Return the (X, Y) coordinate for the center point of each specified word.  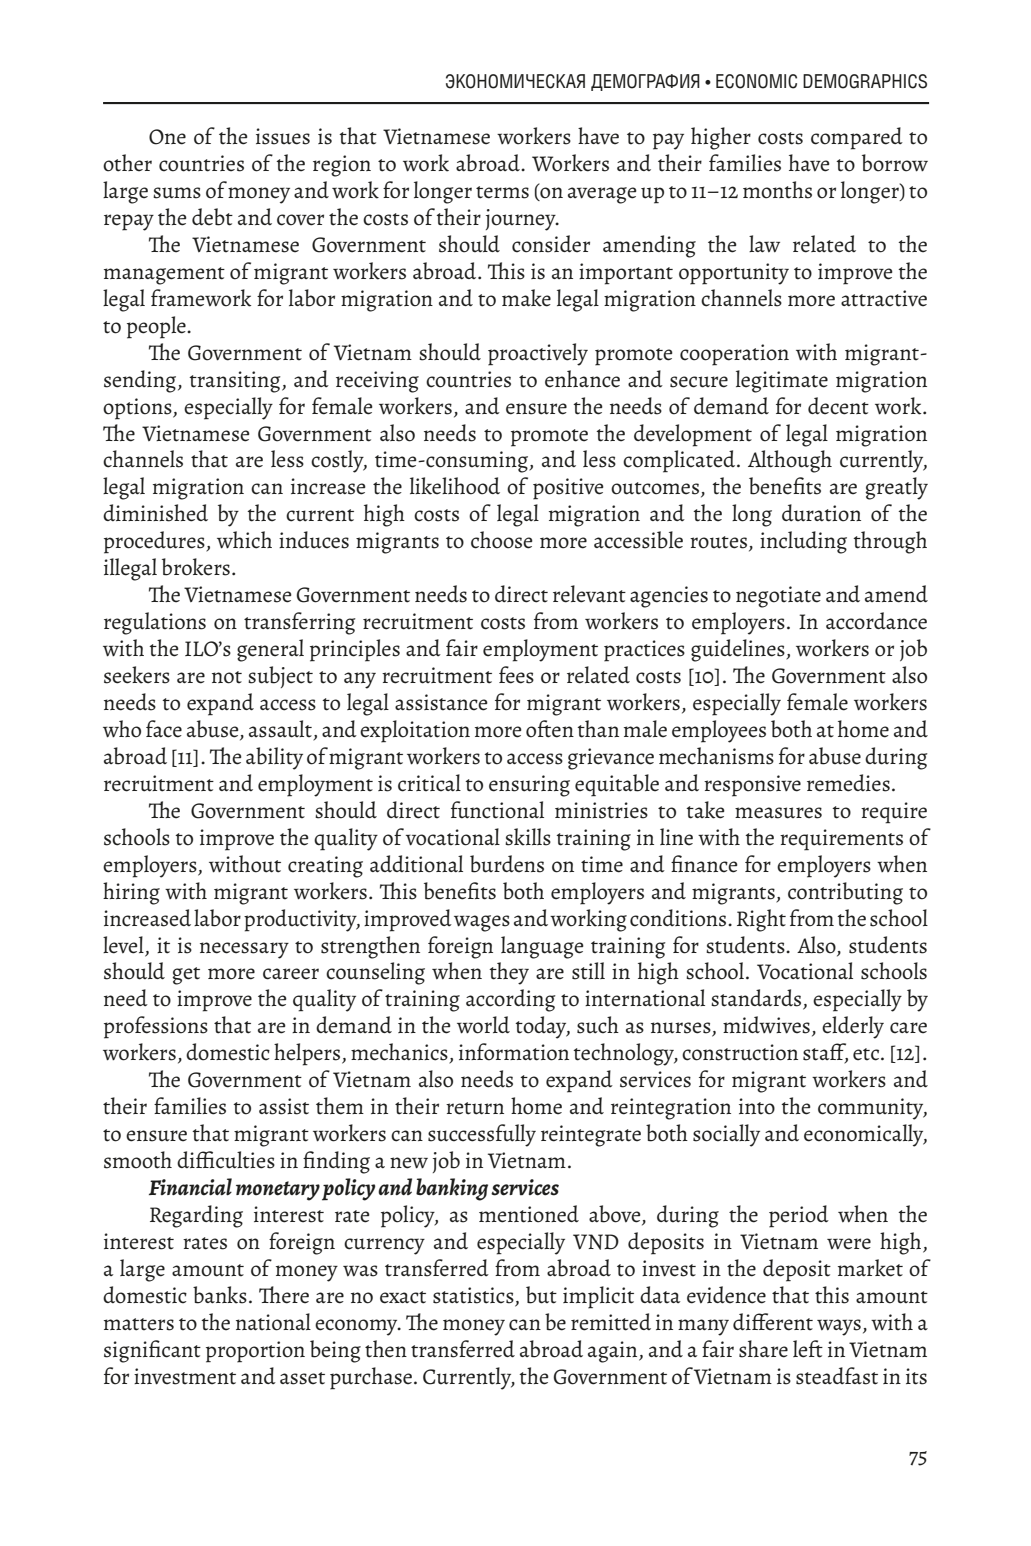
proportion (255, 1352)
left (808, 1349)
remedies (848, 783)
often (550, 729)
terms (502, 192)
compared (857, 138)
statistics (474, 1296)
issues (283, 136)
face (164, 729)
